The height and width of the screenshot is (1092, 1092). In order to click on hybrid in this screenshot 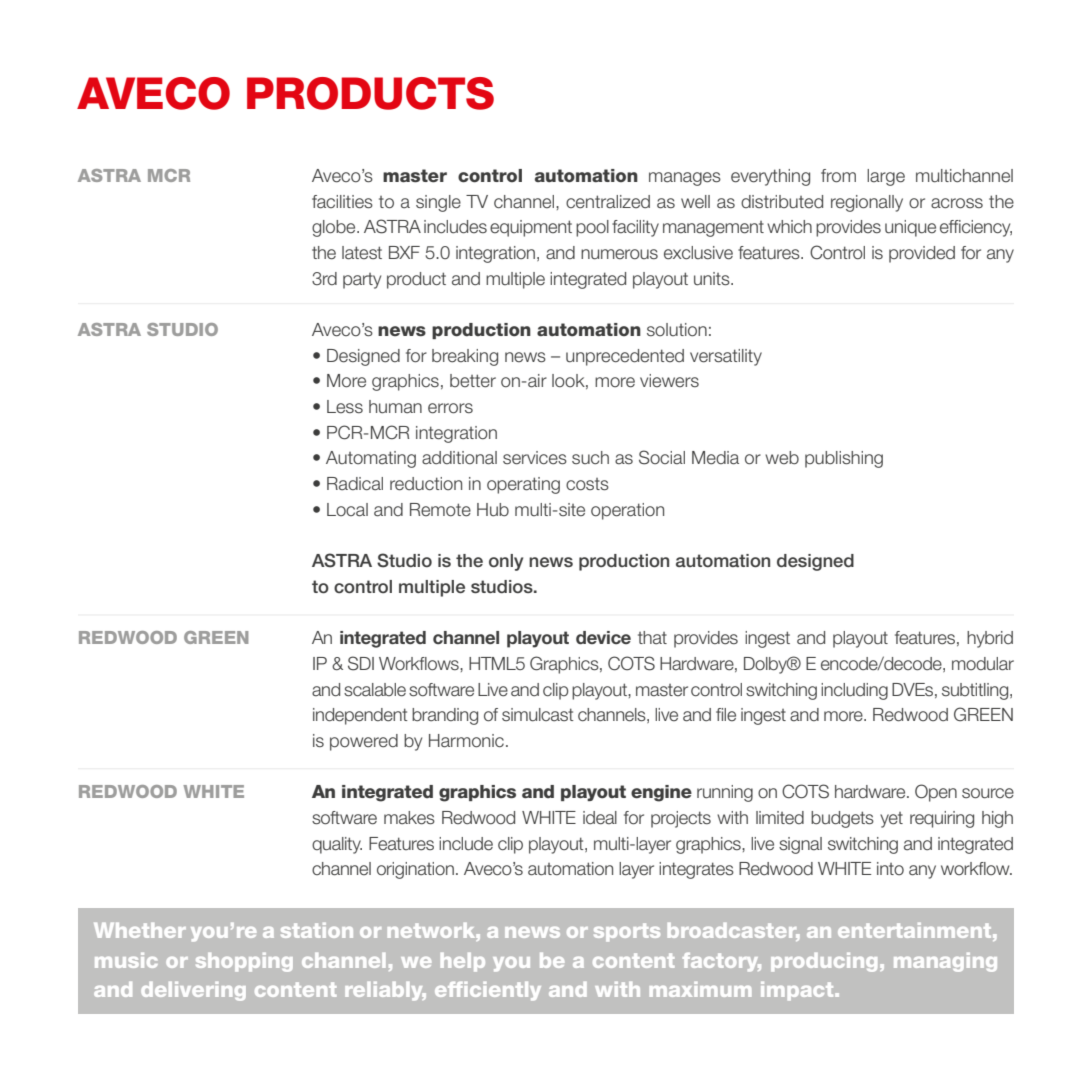, I will do `click(990, 639)`.
